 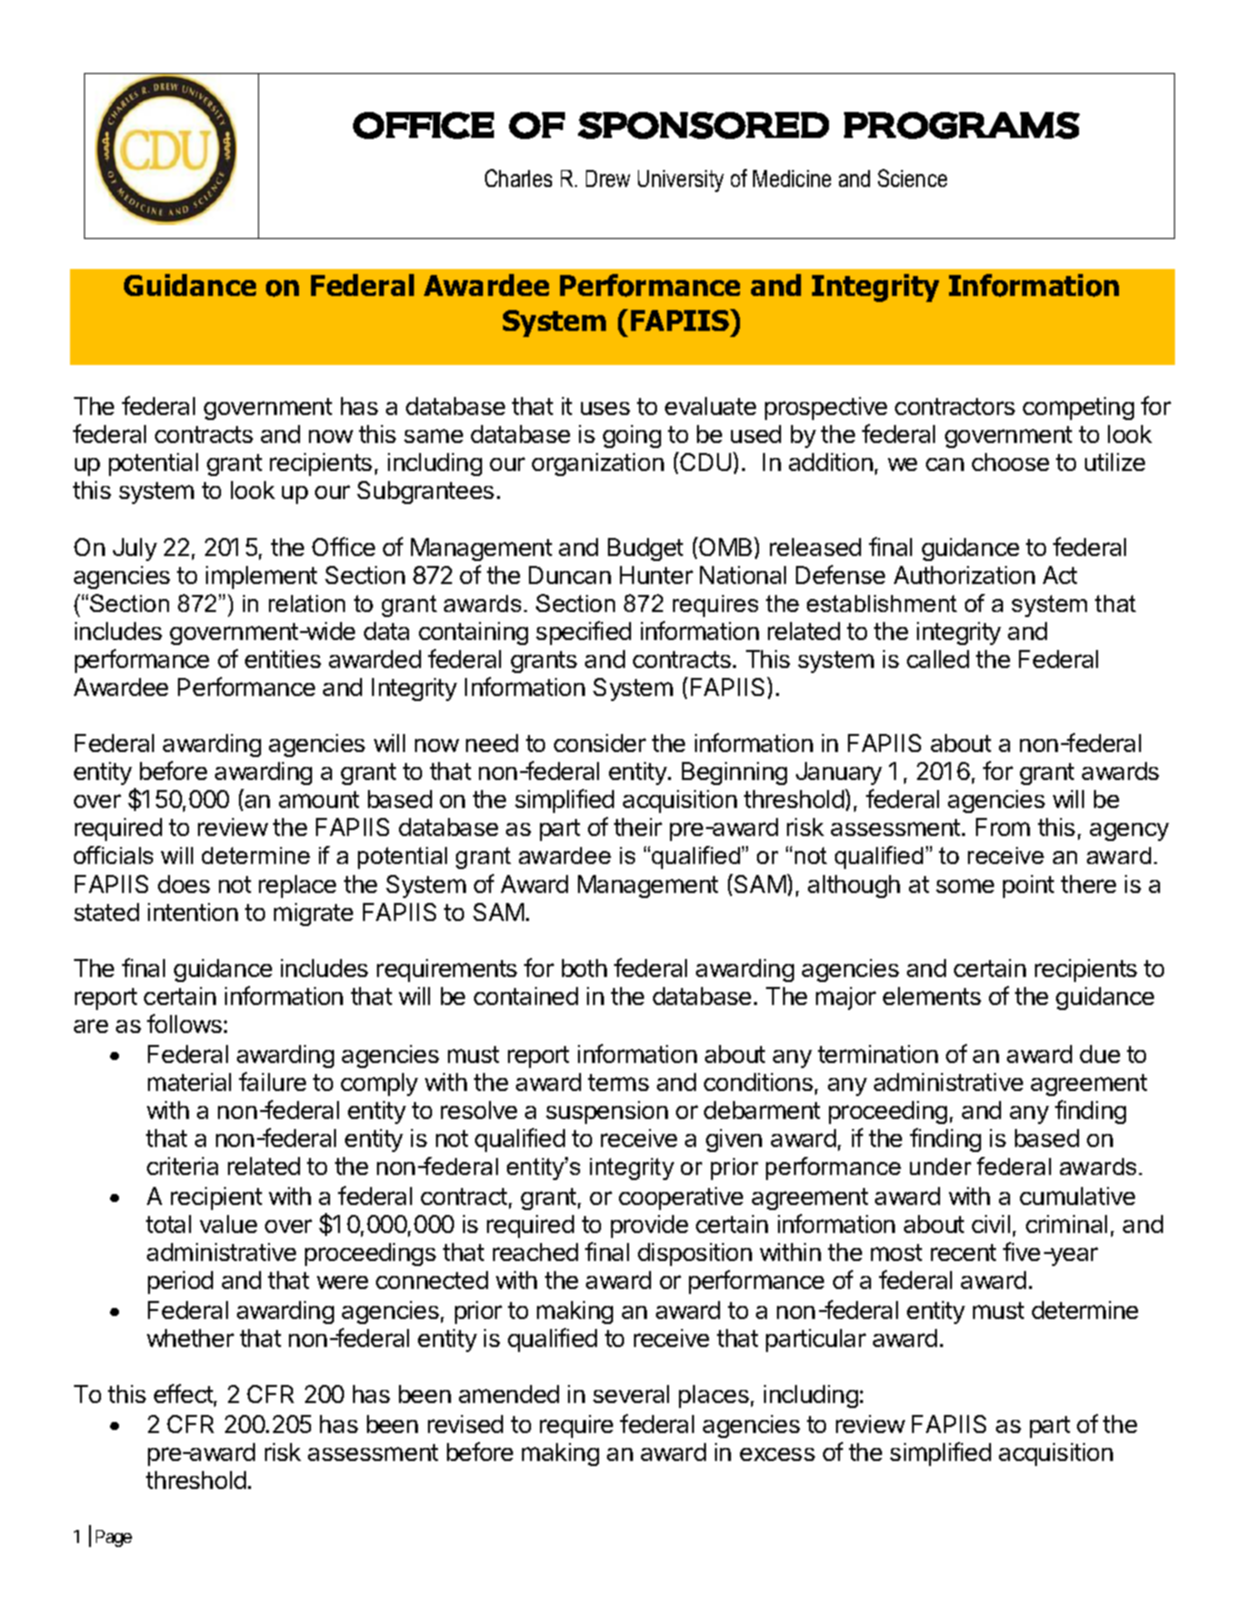 What do you see at coordinates (638, 827) in the document?
I see `their` at bounding box center [638, 827].
